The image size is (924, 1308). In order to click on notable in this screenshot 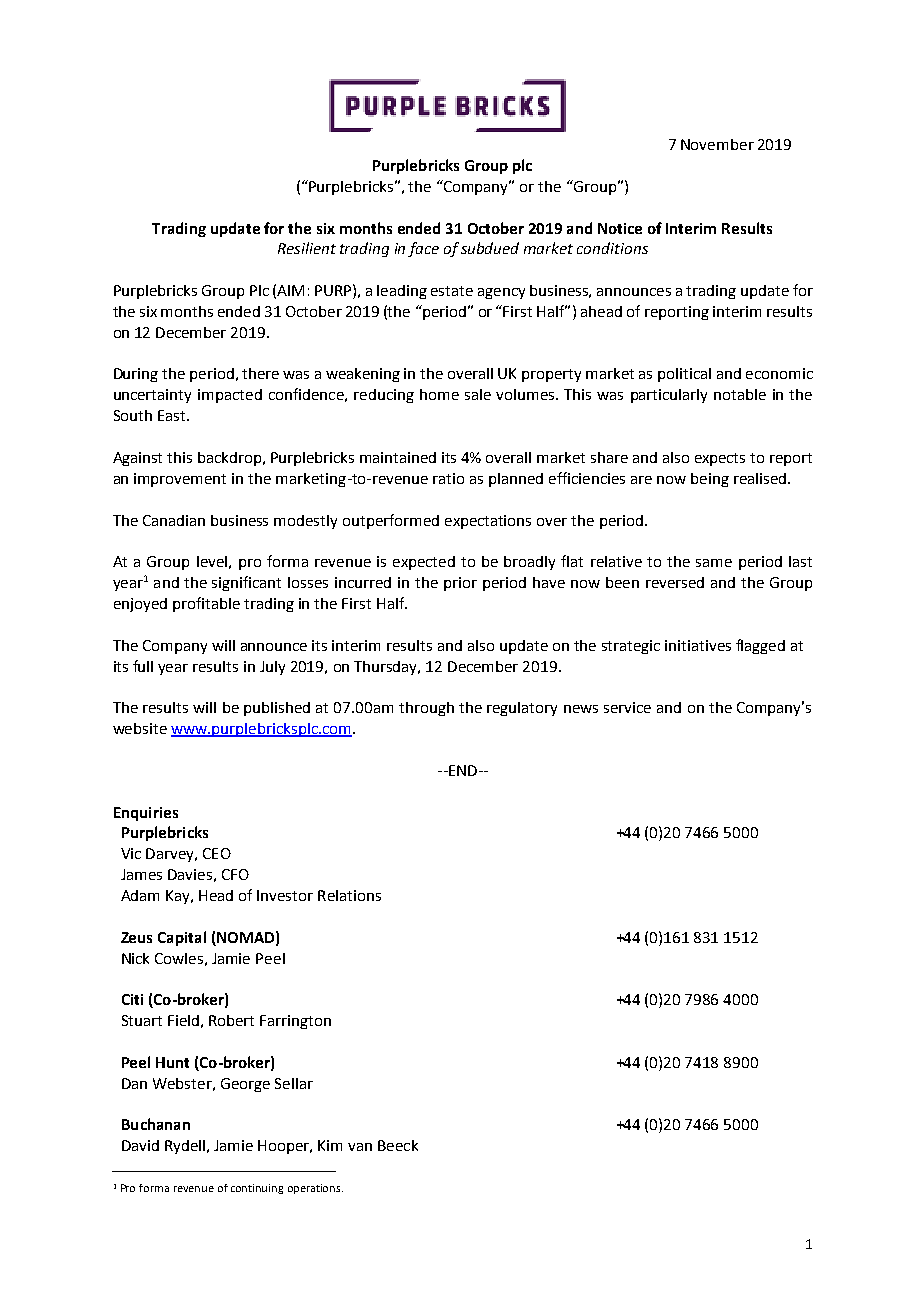, I will do `click(740, 394)`.
